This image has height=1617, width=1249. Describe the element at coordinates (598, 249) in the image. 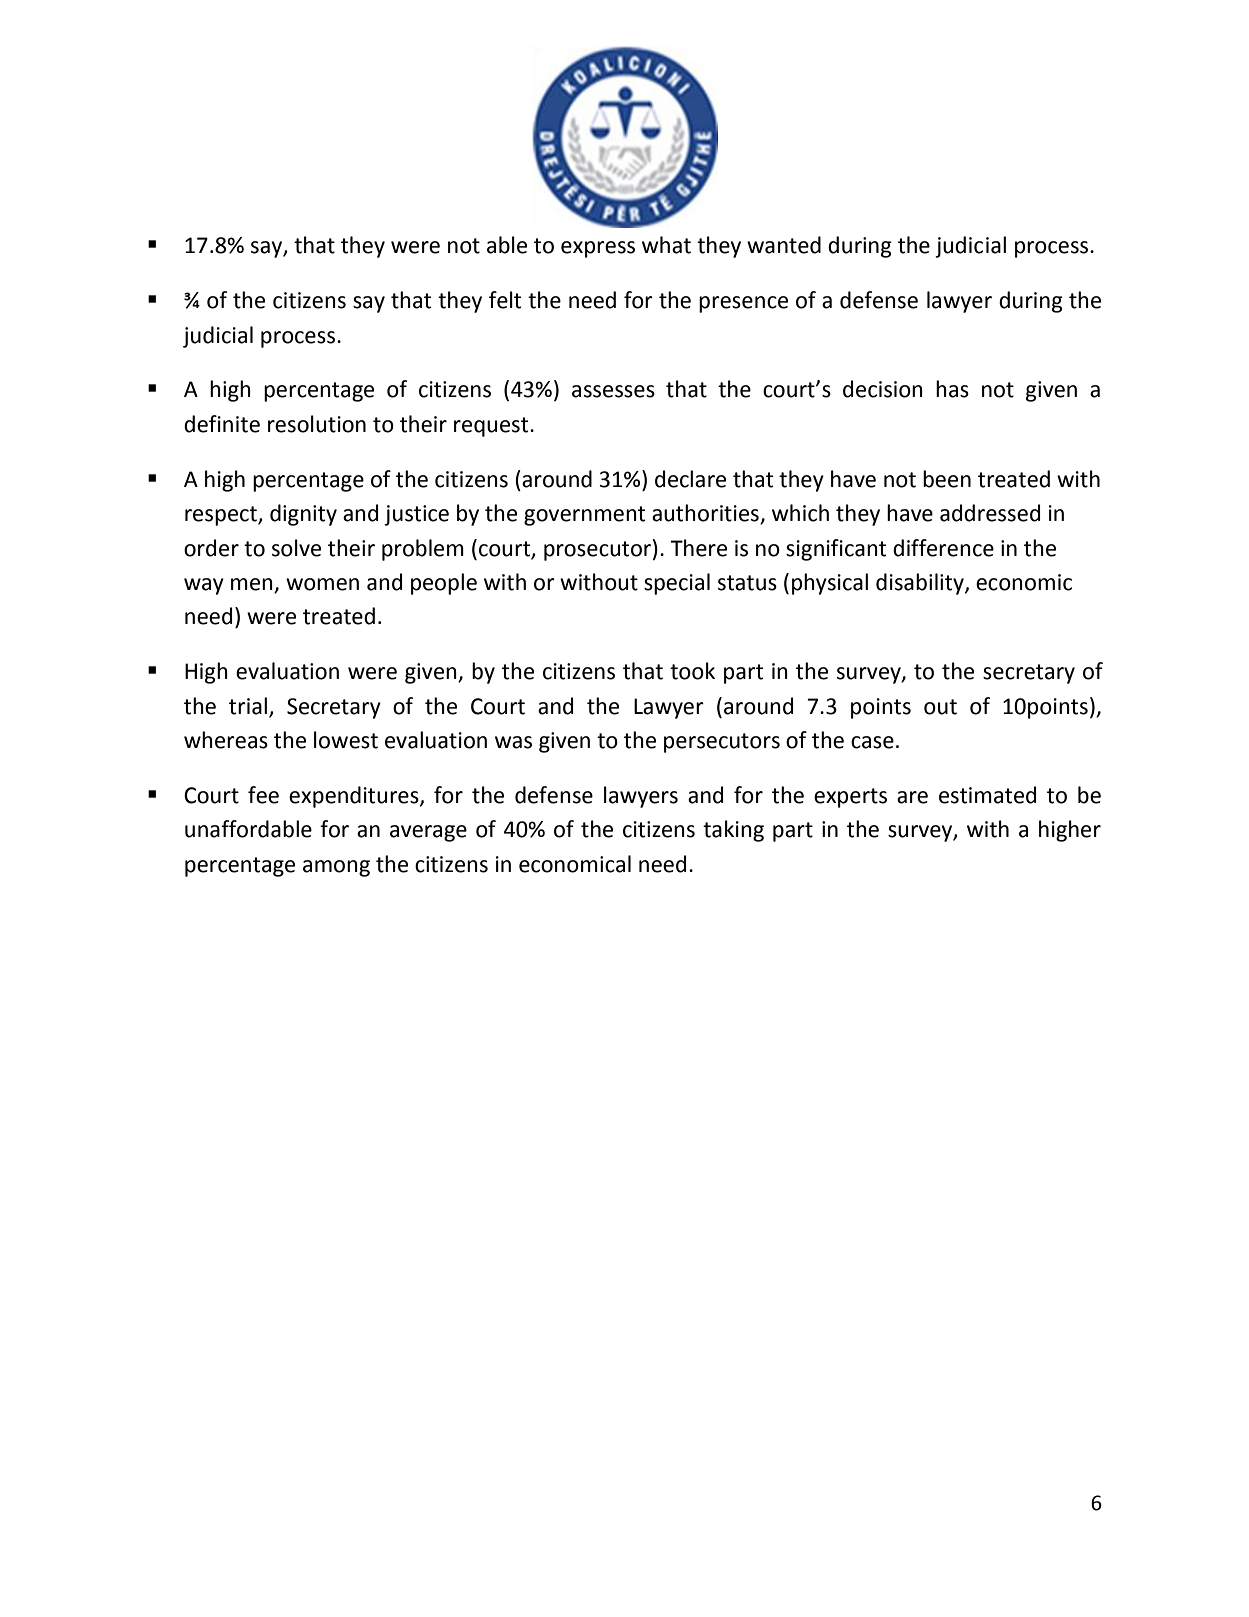

I see `express` at that location.
